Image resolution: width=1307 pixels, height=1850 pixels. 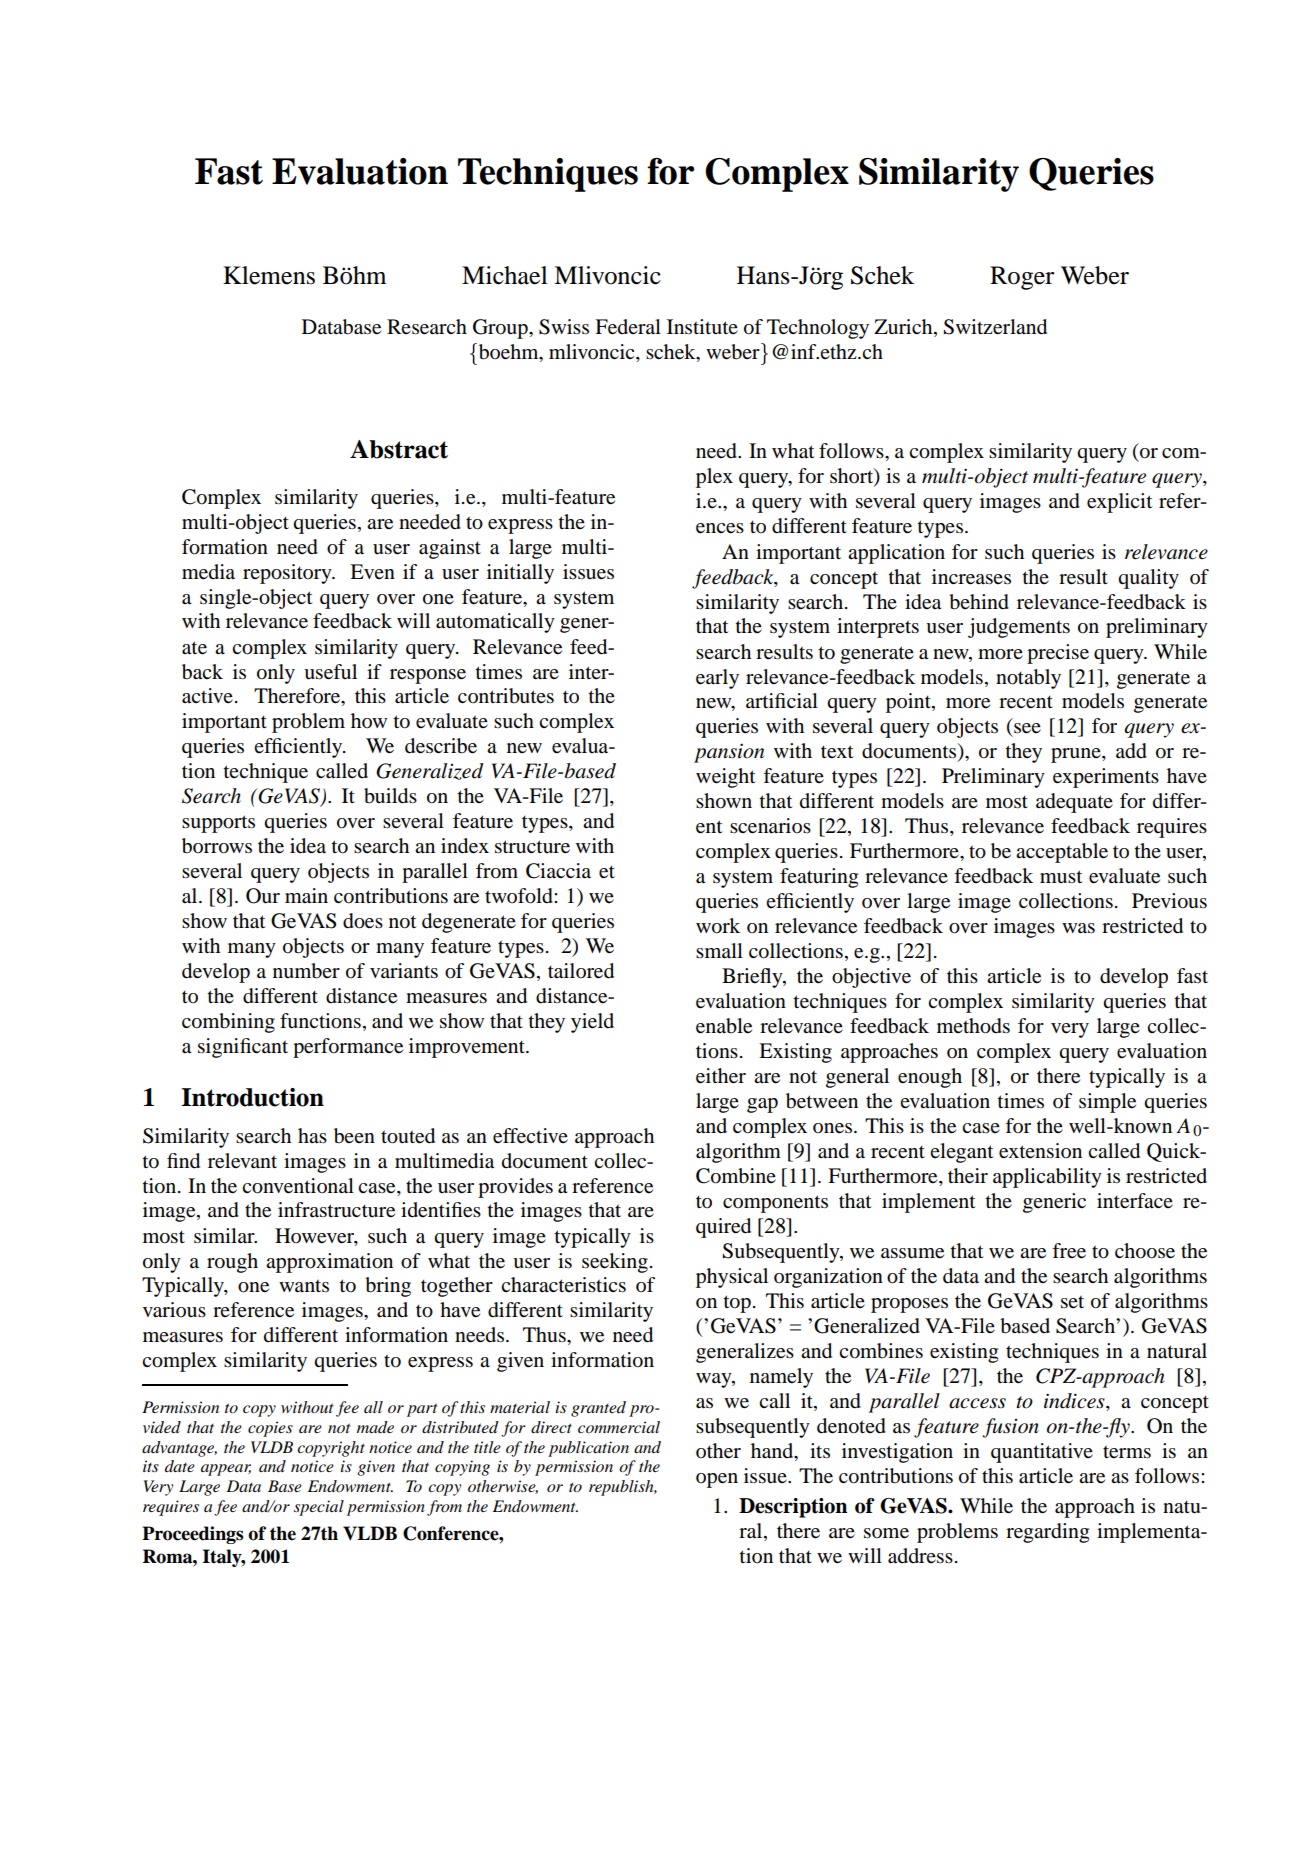 I want to click on useful, so click(x=330, y=672).
